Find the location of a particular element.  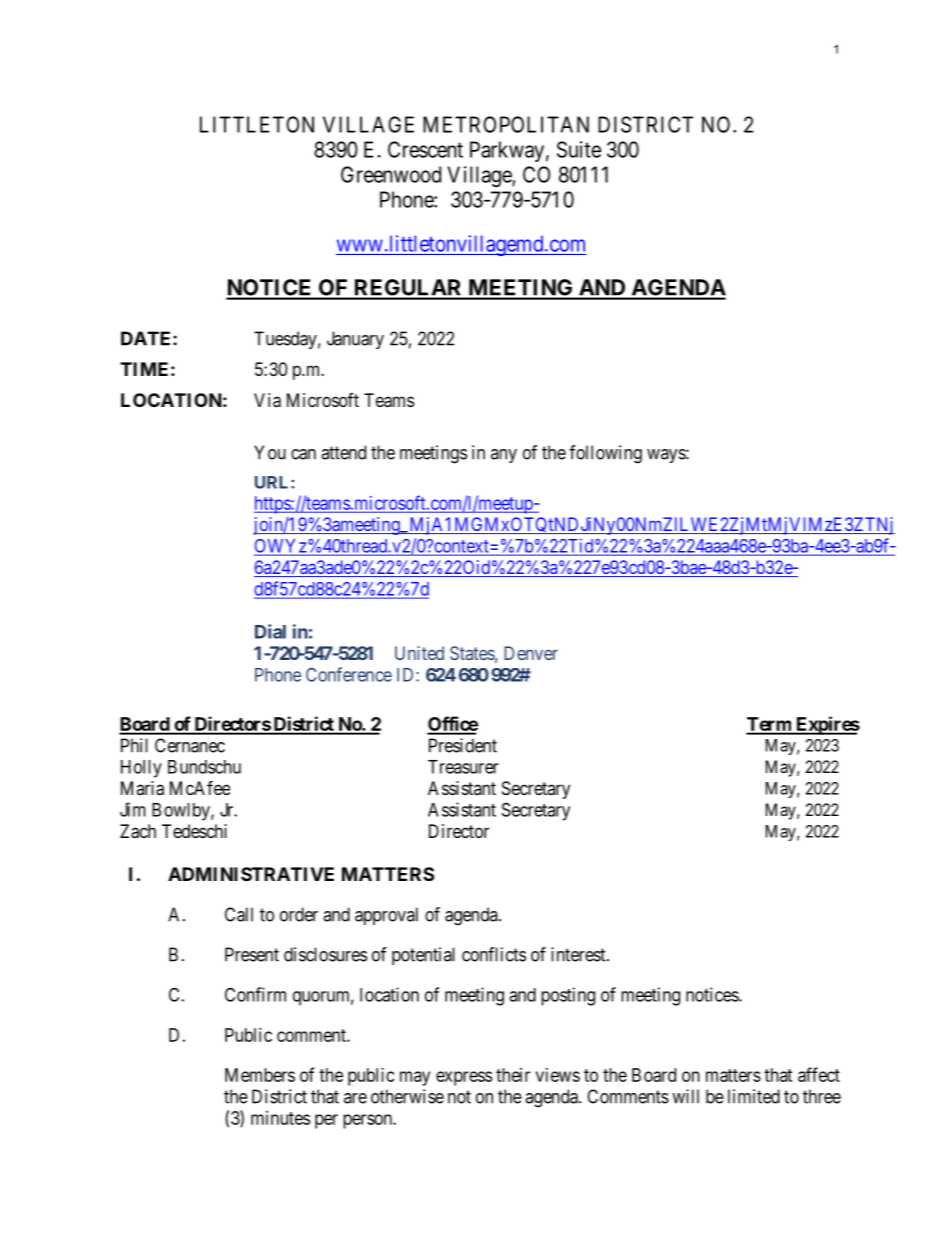

Denver is located at coordinates (531, 653).
